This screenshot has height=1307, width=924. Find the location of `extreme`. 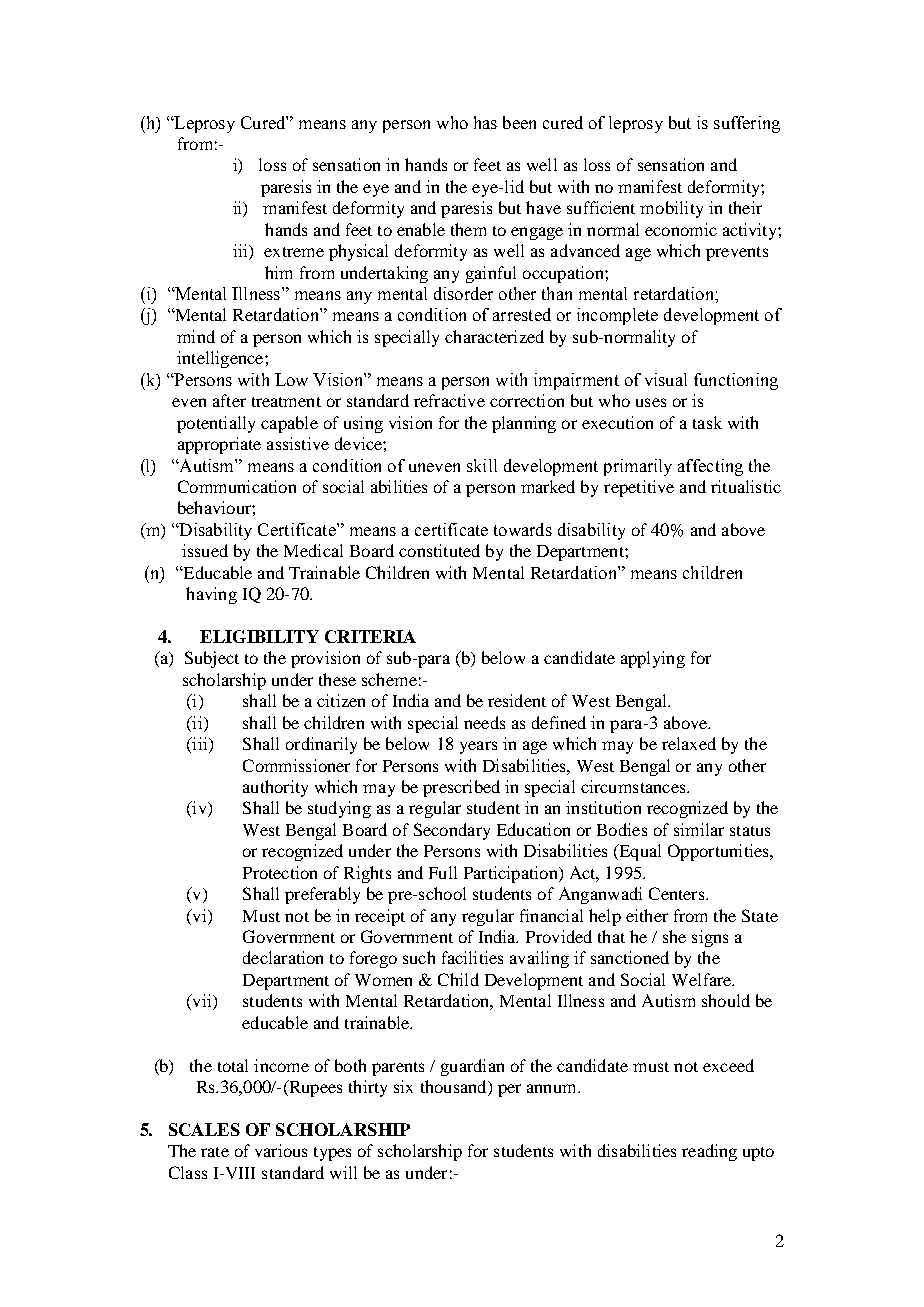

extreme is located at coordinates (294, 252).
